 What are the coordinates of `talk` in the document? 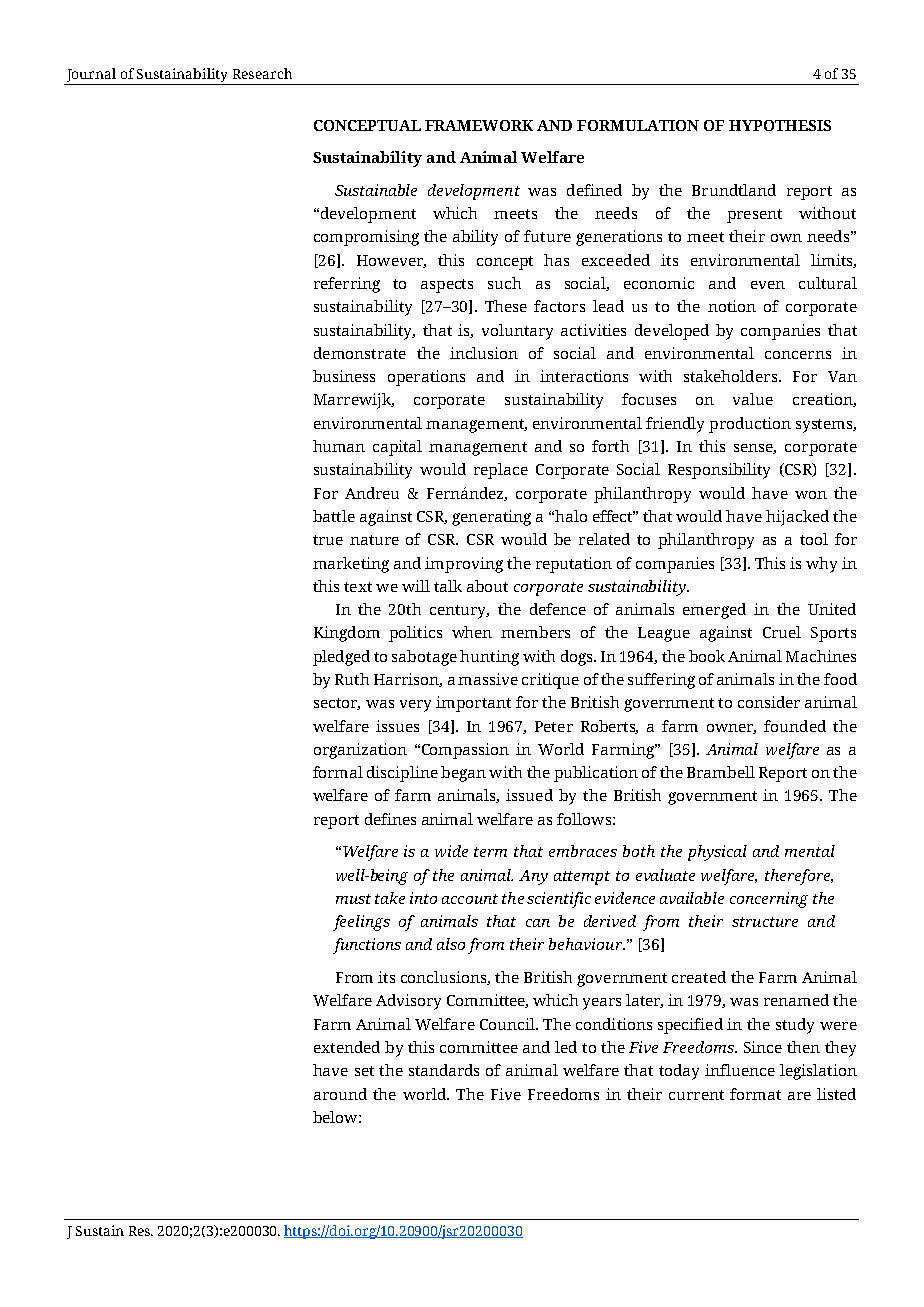 It's located at (448, 586).
